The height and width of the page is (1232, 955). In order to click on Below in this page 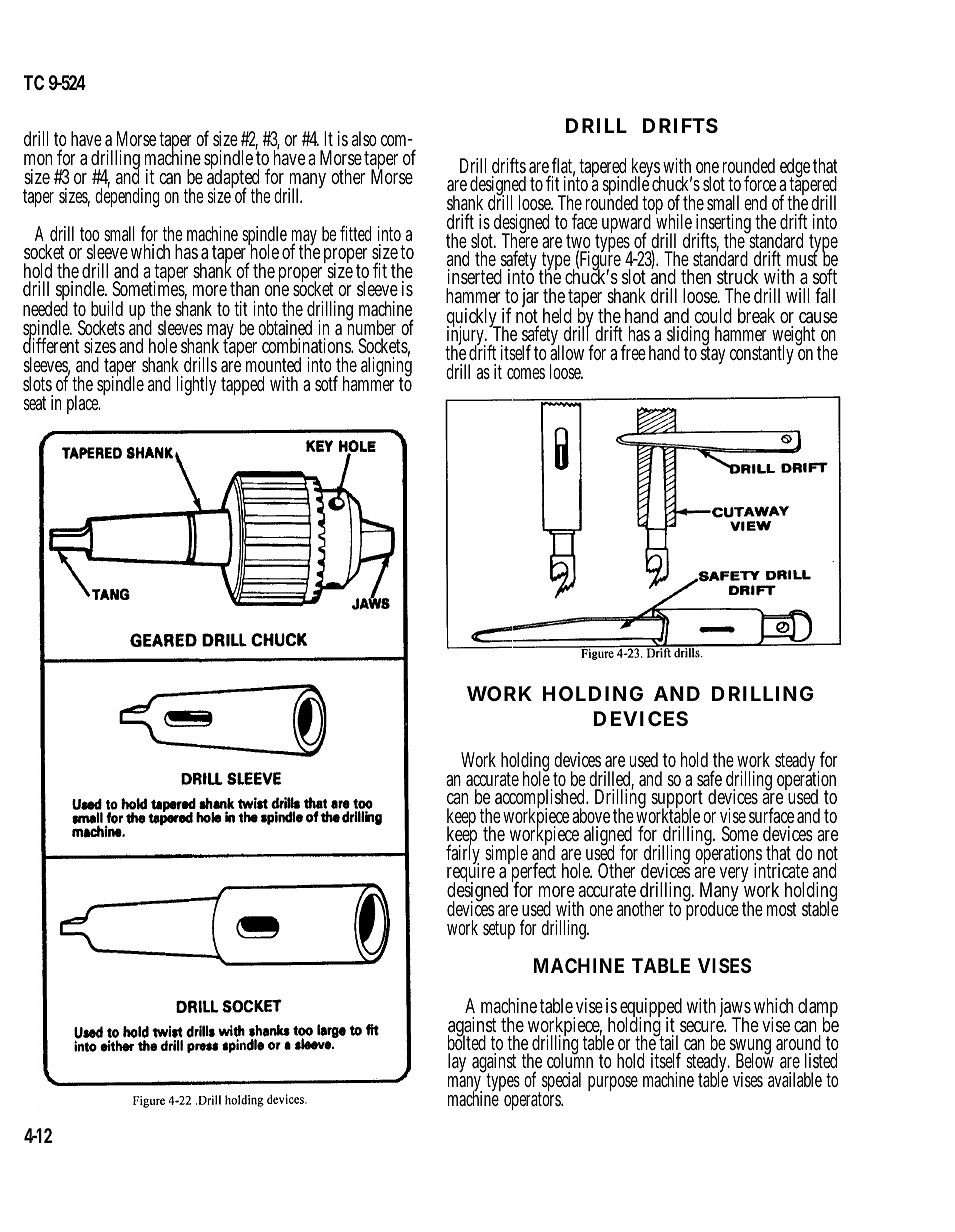, I will do `click(755, 1059)`.
